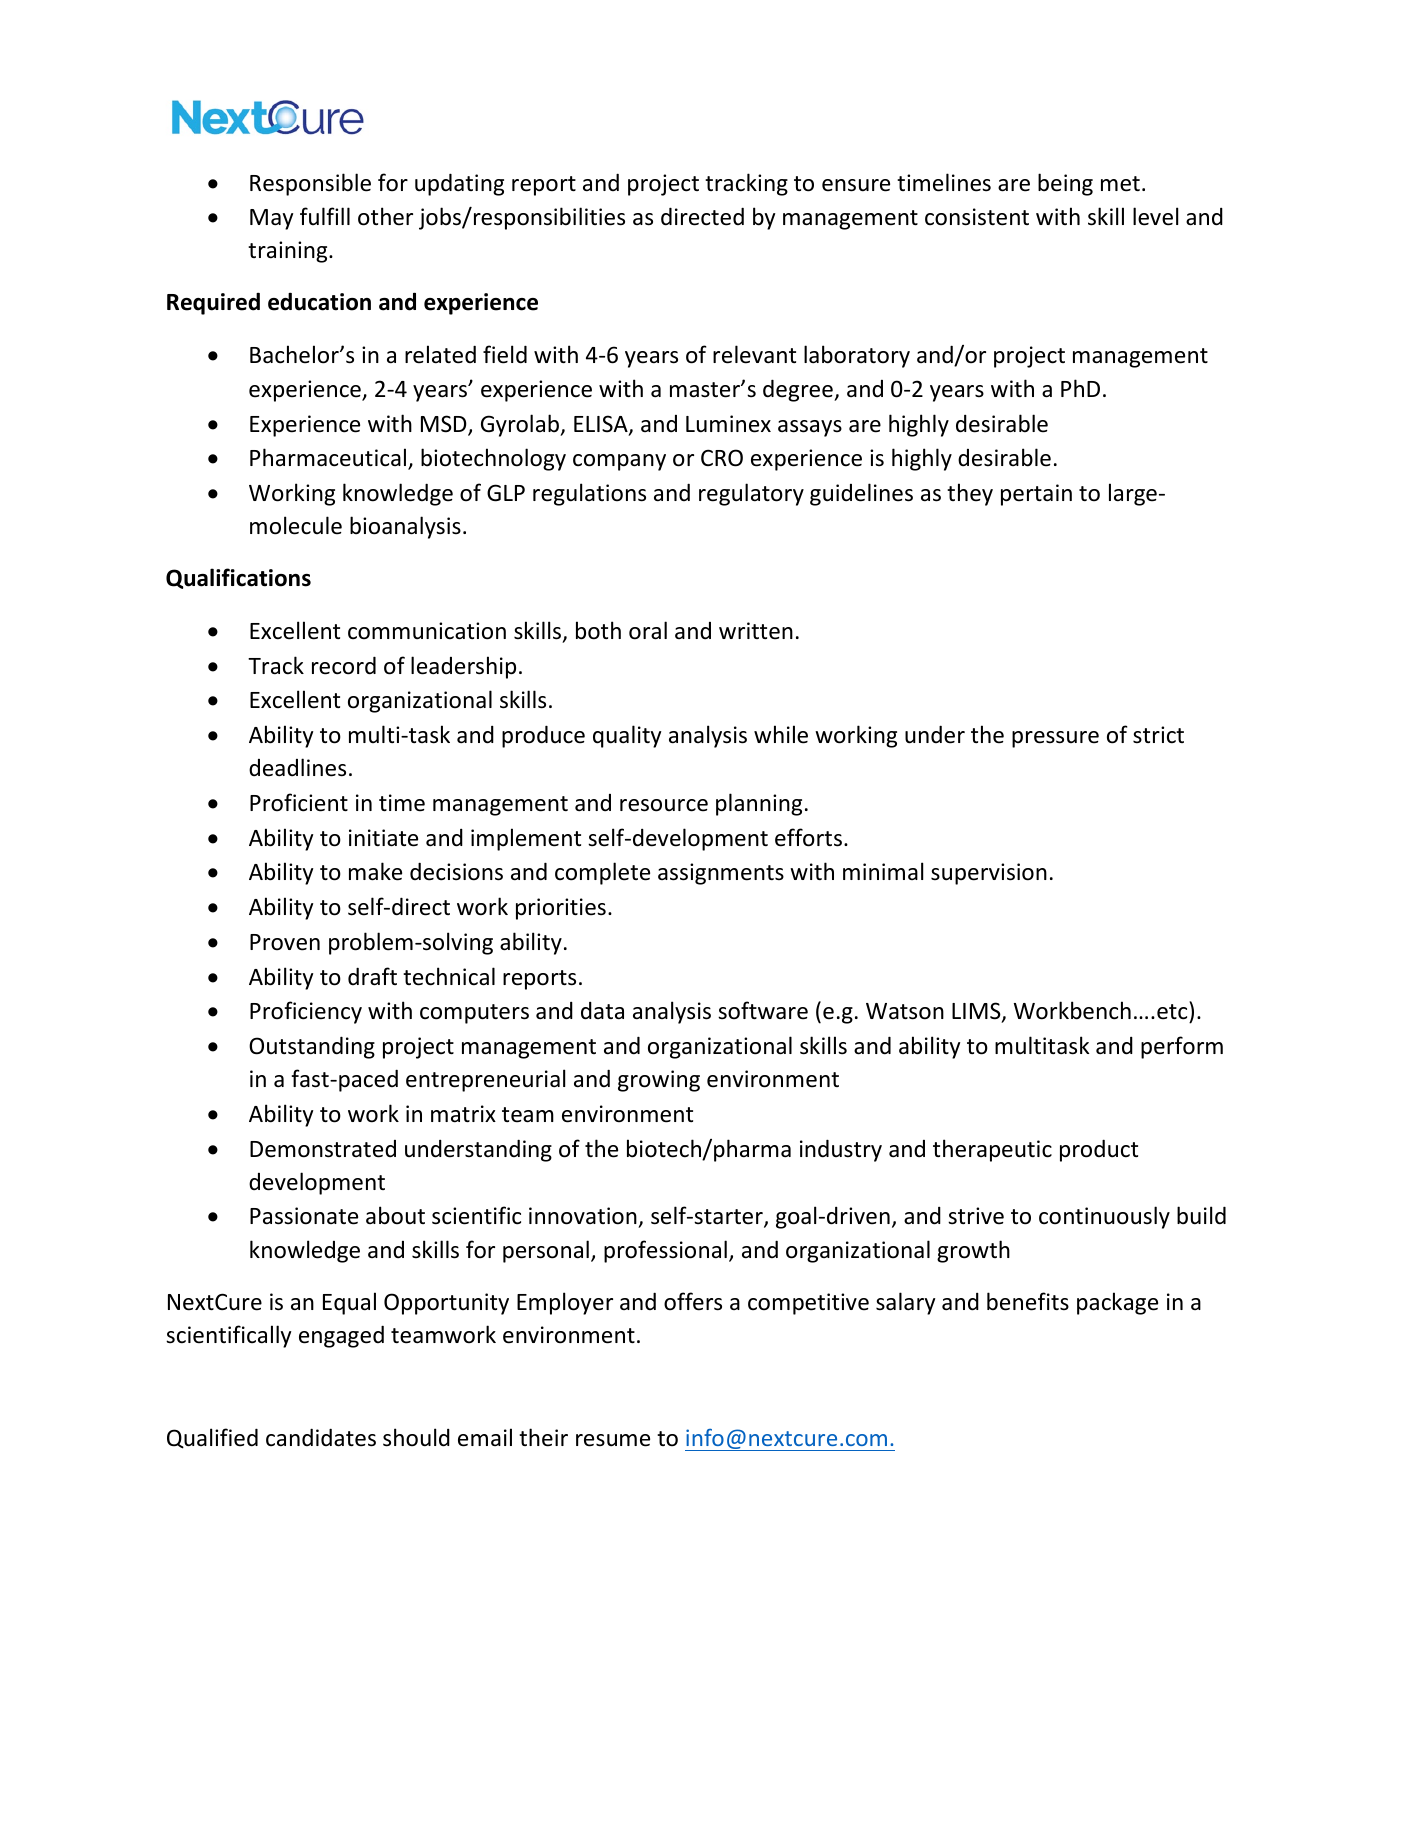 This image has height=1822, width=1408. Describe the element at coordinates (756, 631) in the image. I see `written` at that location.
